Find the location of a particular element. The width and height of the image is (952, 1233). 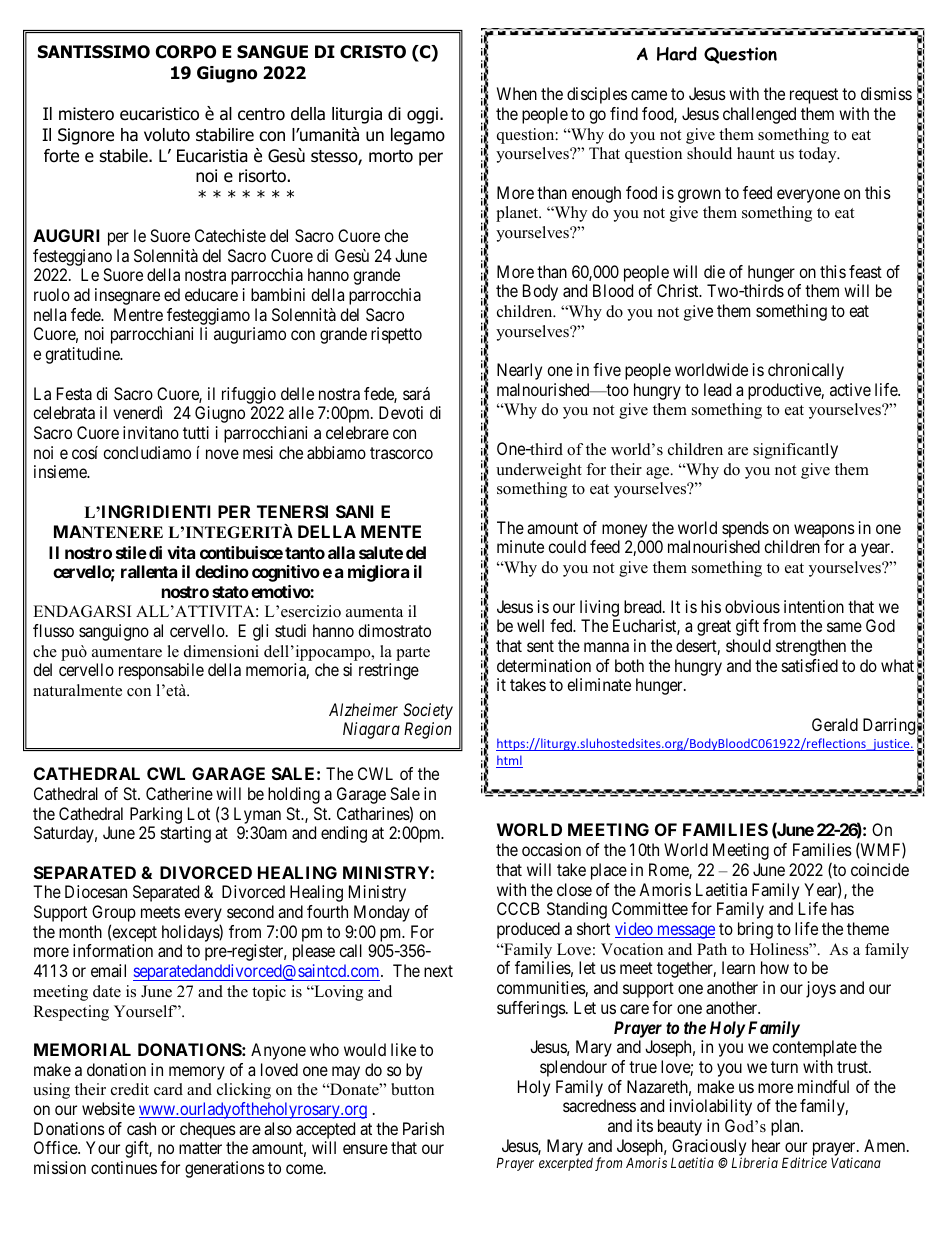

significantly is located at coordinates (795, 451).
